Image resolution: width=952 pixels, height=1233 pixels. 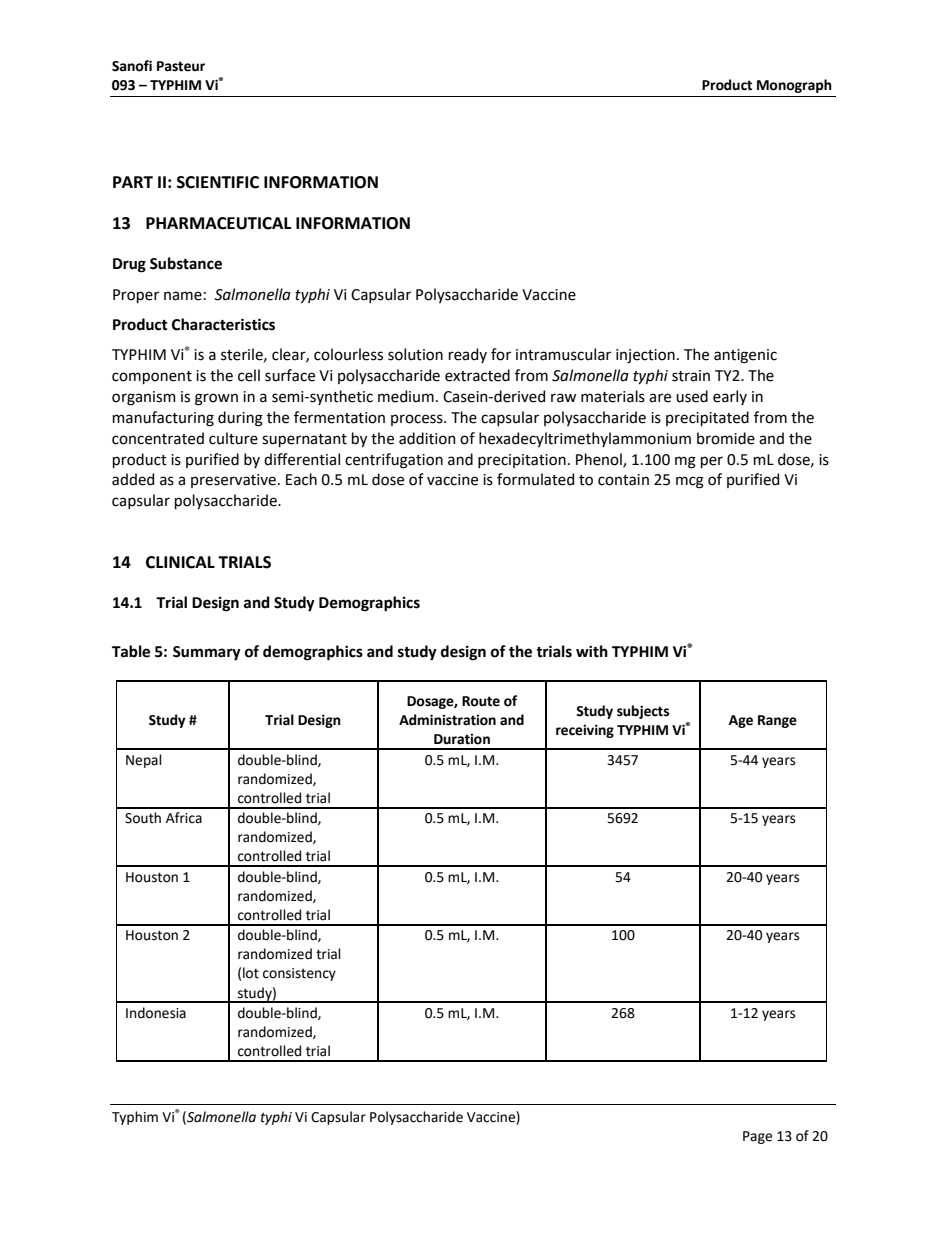 I want to click on Pasteur, so click(x=181, y=66).
